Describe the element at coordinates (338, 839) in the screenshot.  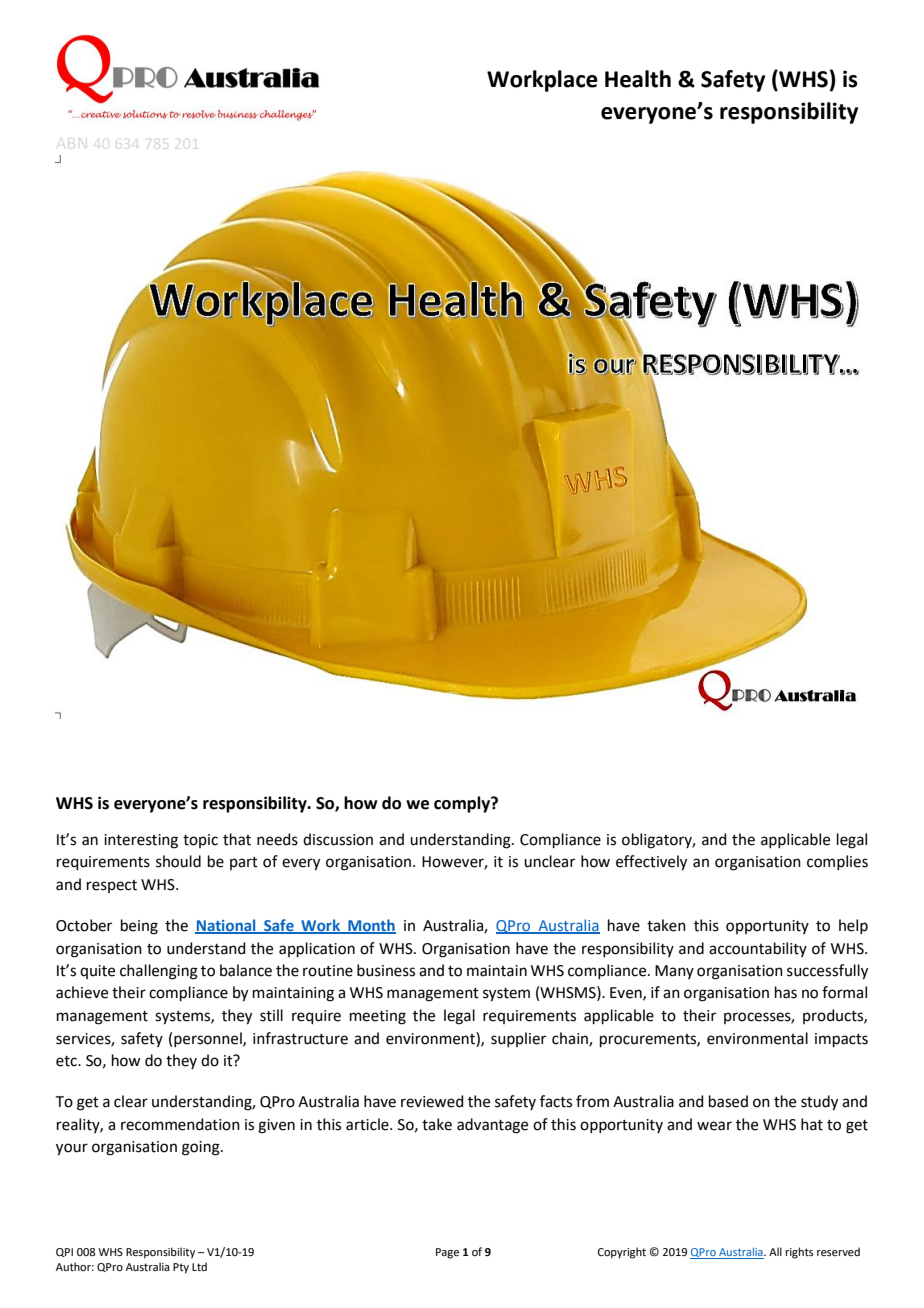
I see `discussion` at that location.
